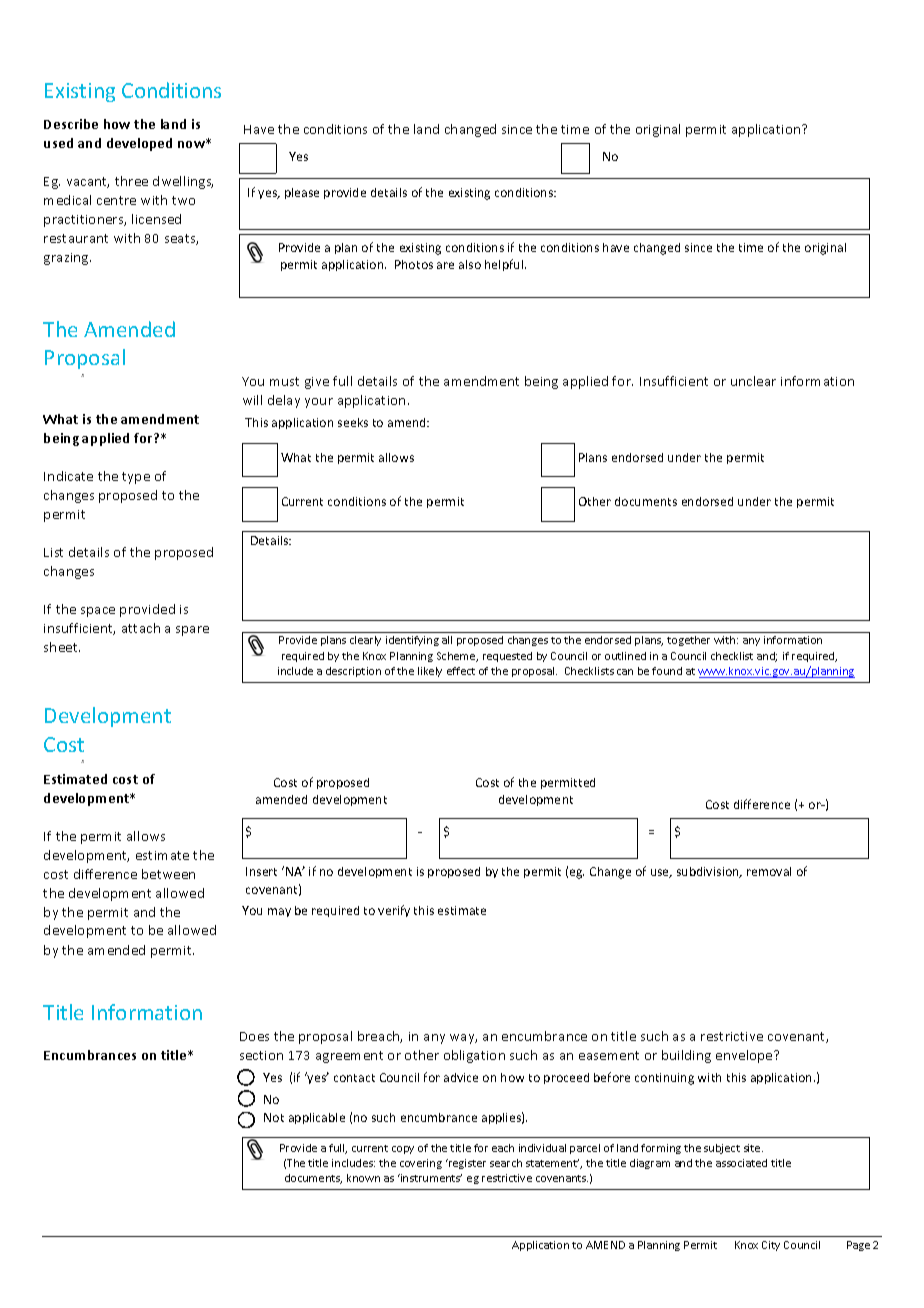 The width and height of the screenshot is (924, 1308). What do you see at coordinates (771, 1246) in the screenshot?
I see `City` at bounding box center [771, 1246].
